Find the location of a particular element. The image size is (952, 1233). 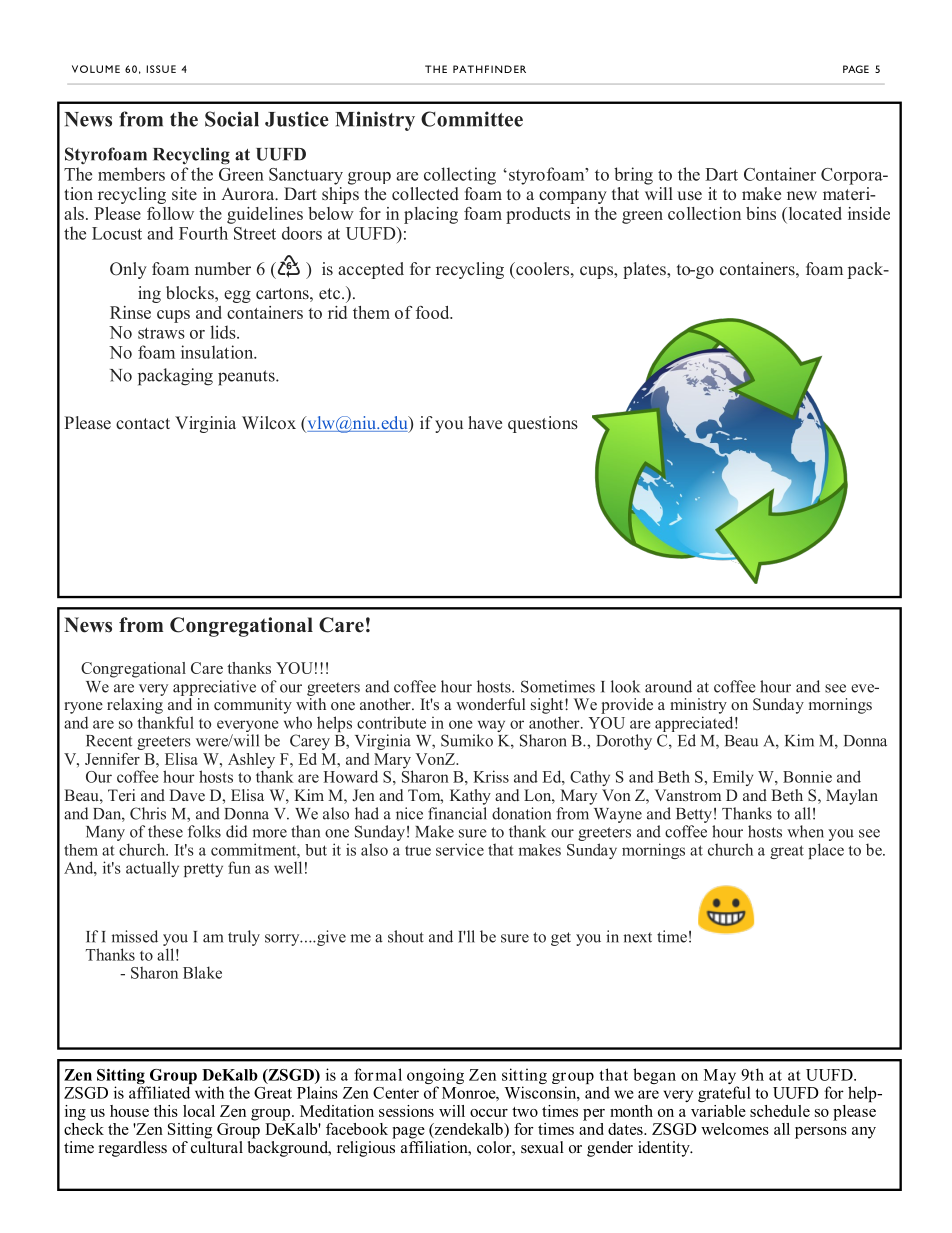

wonderful is located at coordinates (490, 704).
